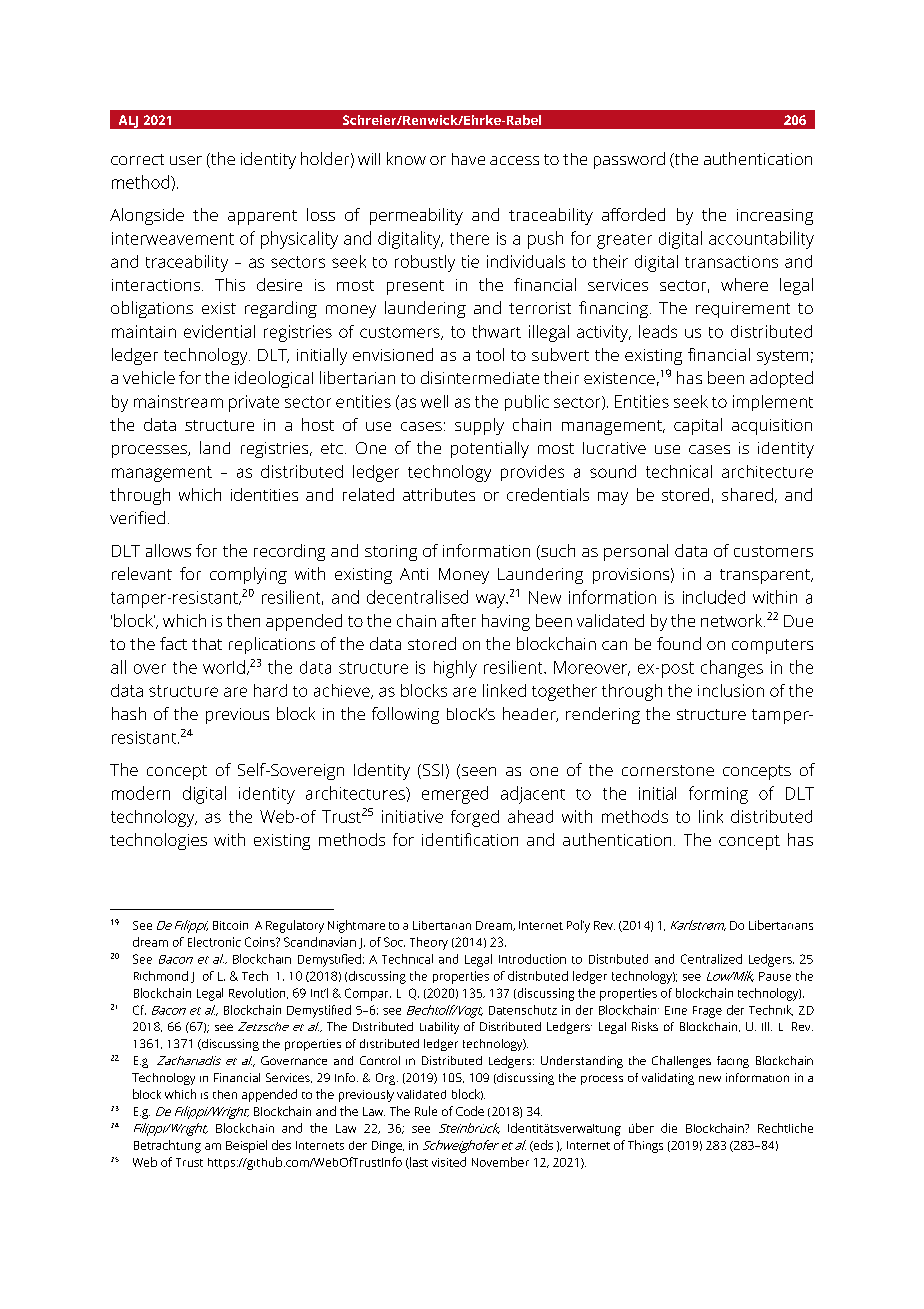 This screenshot has height=1309, width=924. I want to click on have, so click(468, 159).
